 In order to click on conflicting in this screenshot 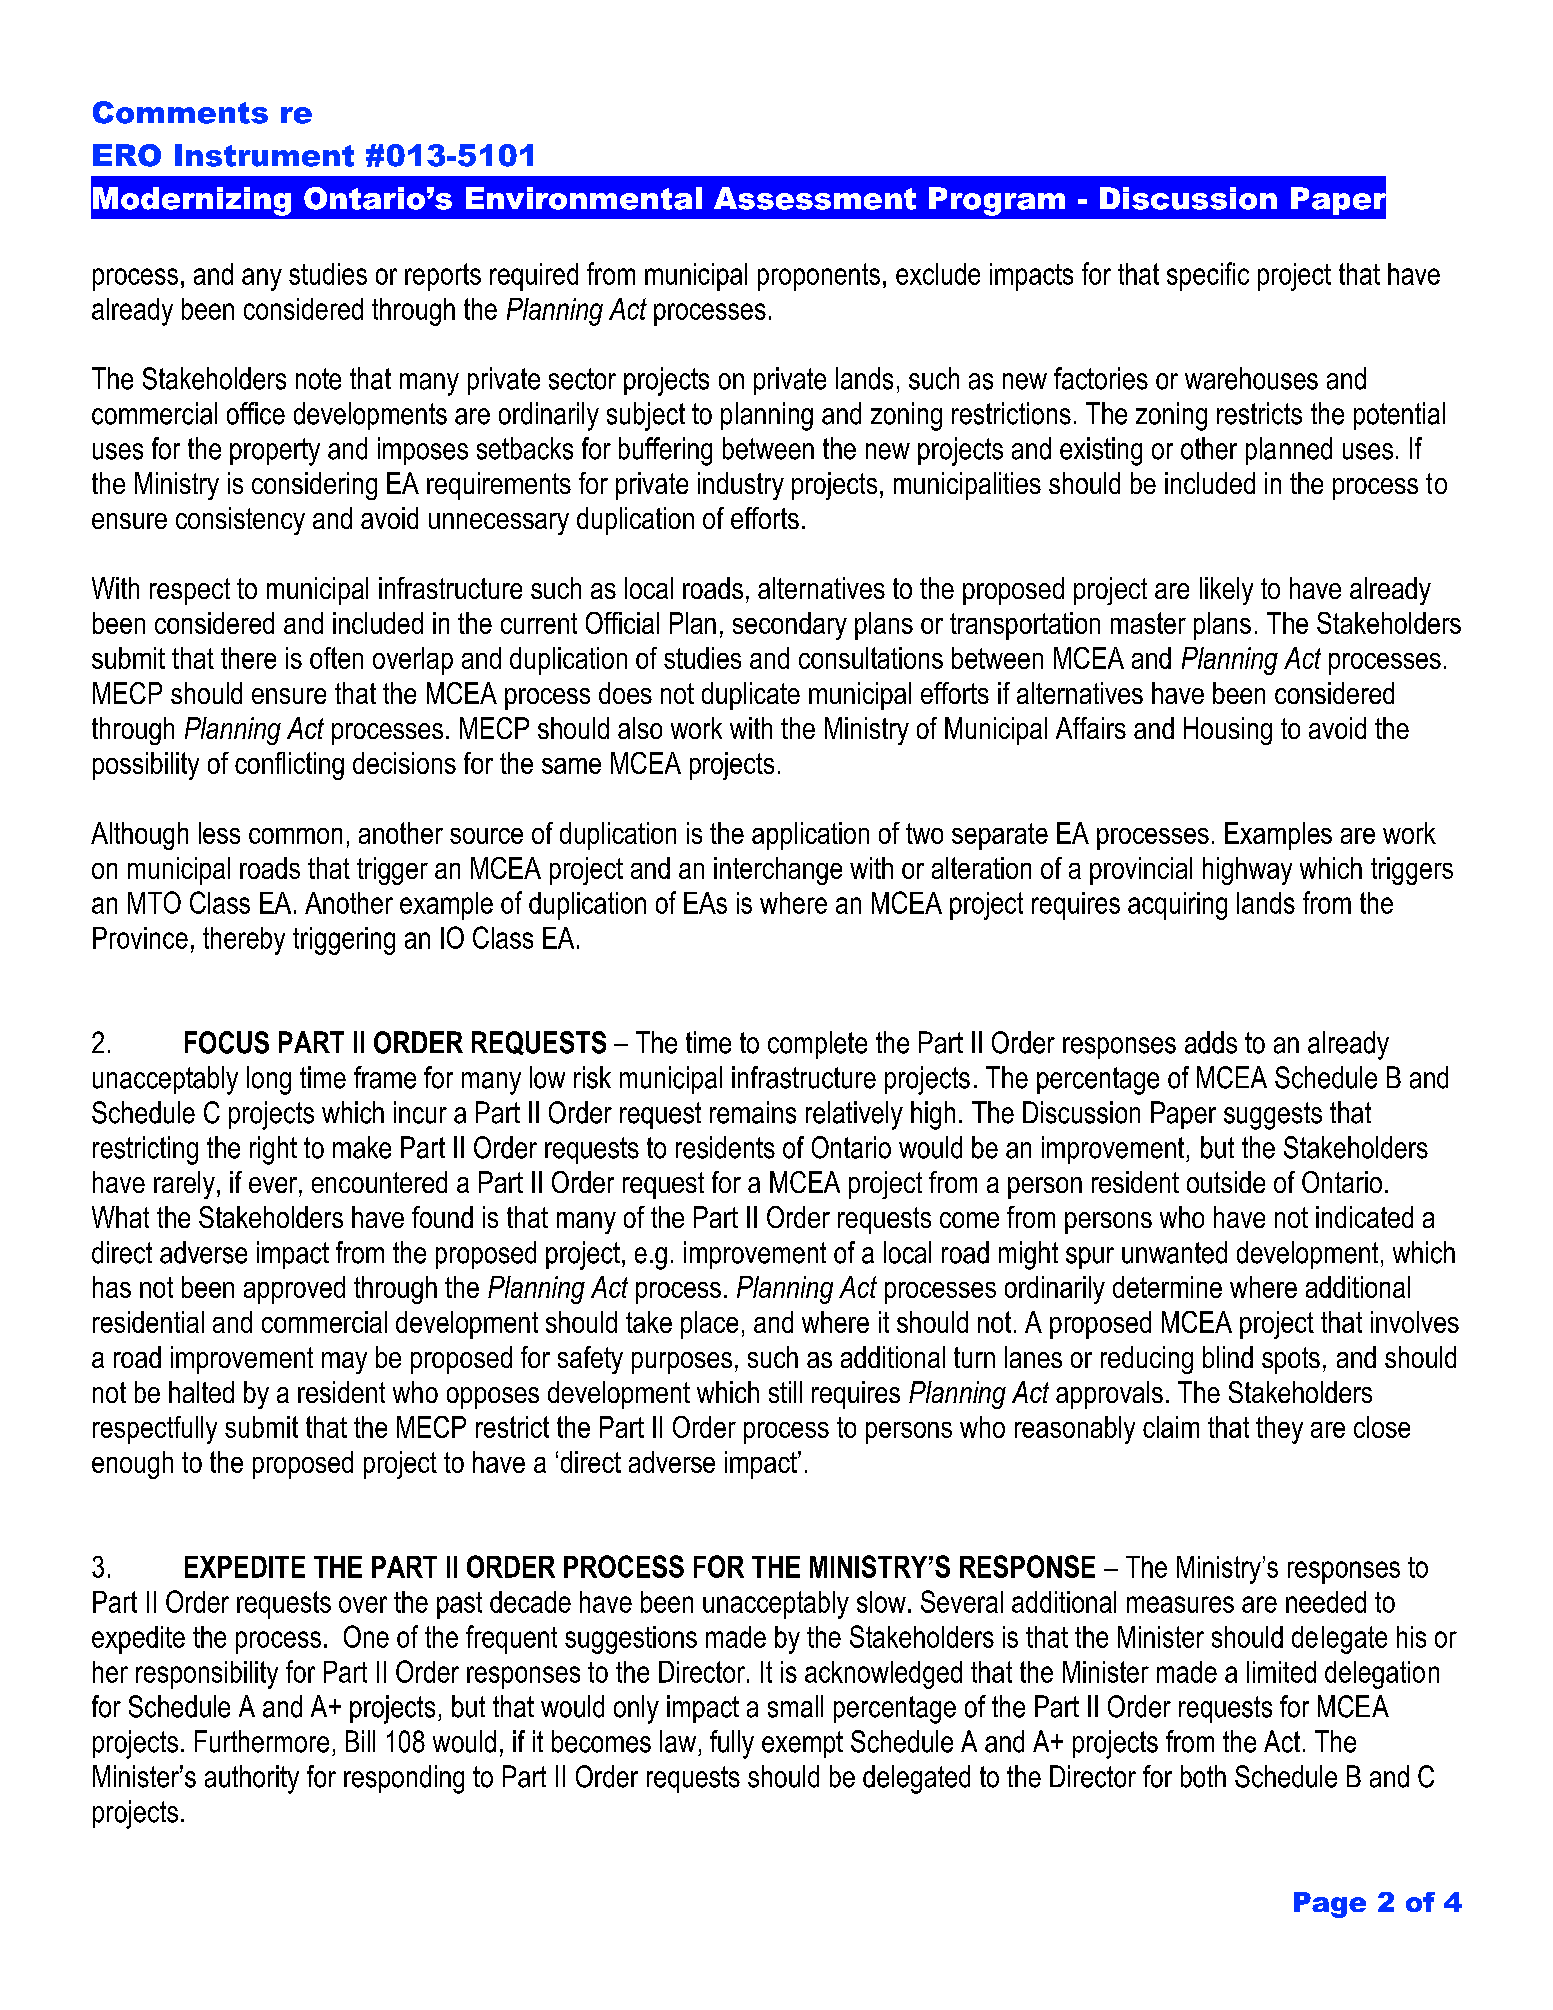, I will do `click(289, 766)`.
